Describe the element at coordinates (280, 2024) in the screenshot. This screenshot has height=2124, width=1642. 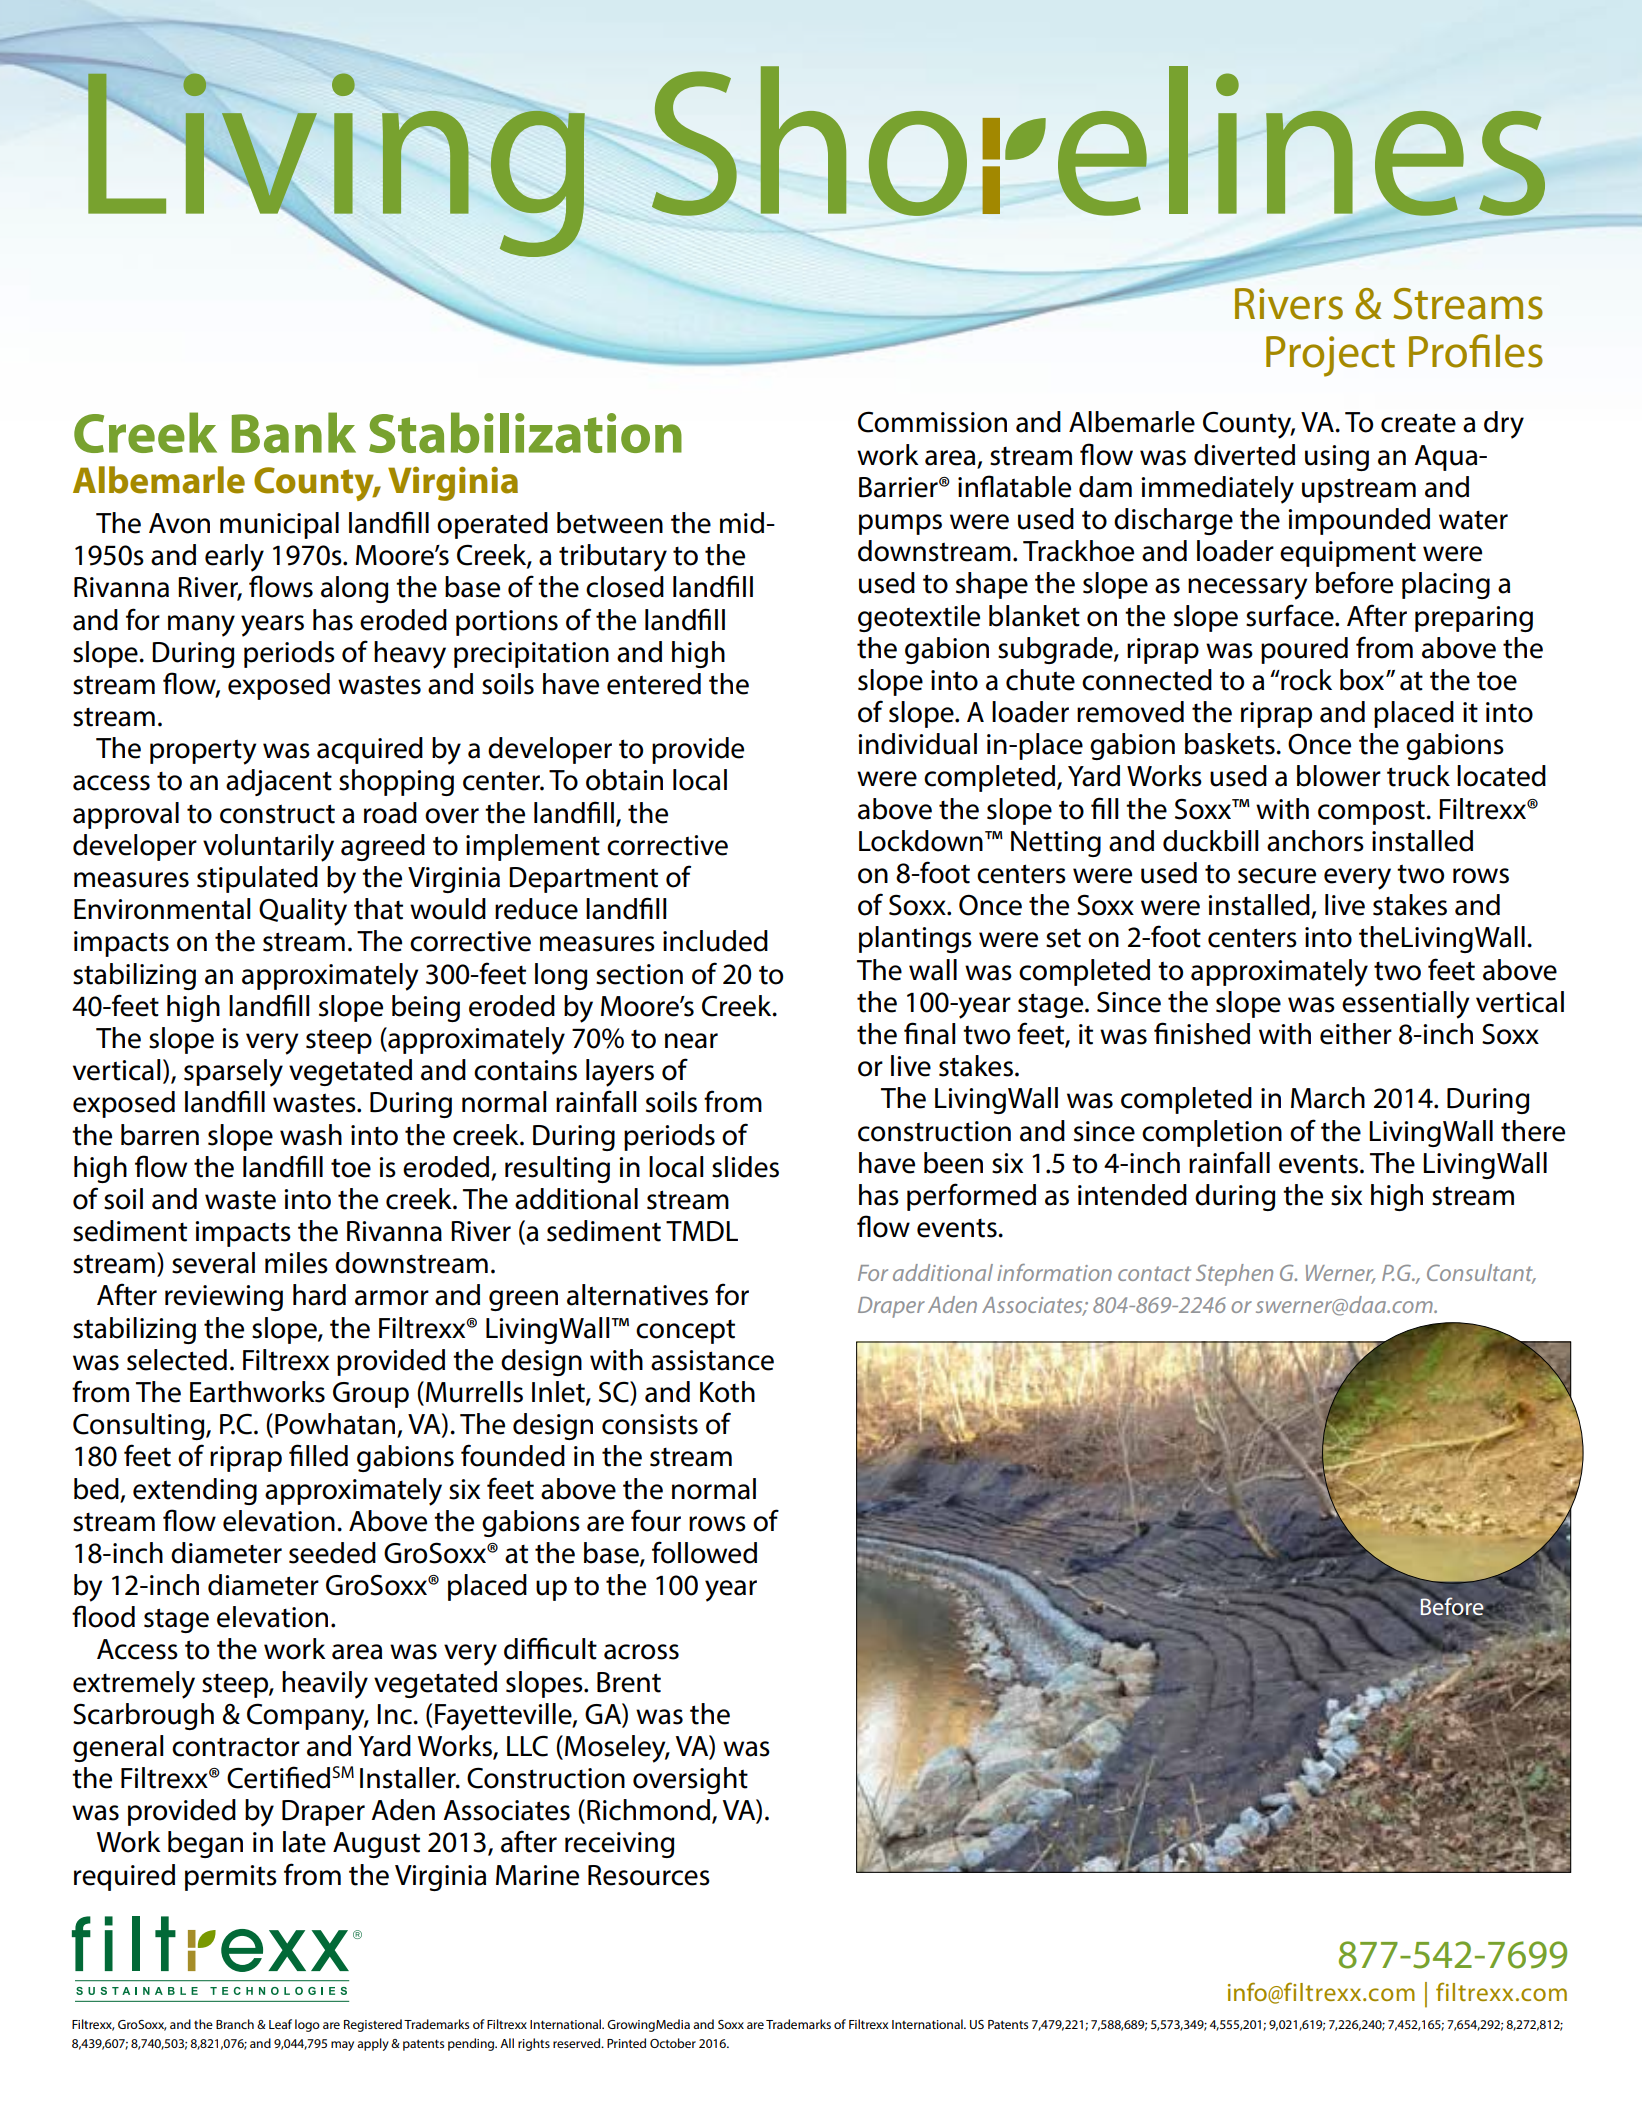
I see `Leaf` at that location.
